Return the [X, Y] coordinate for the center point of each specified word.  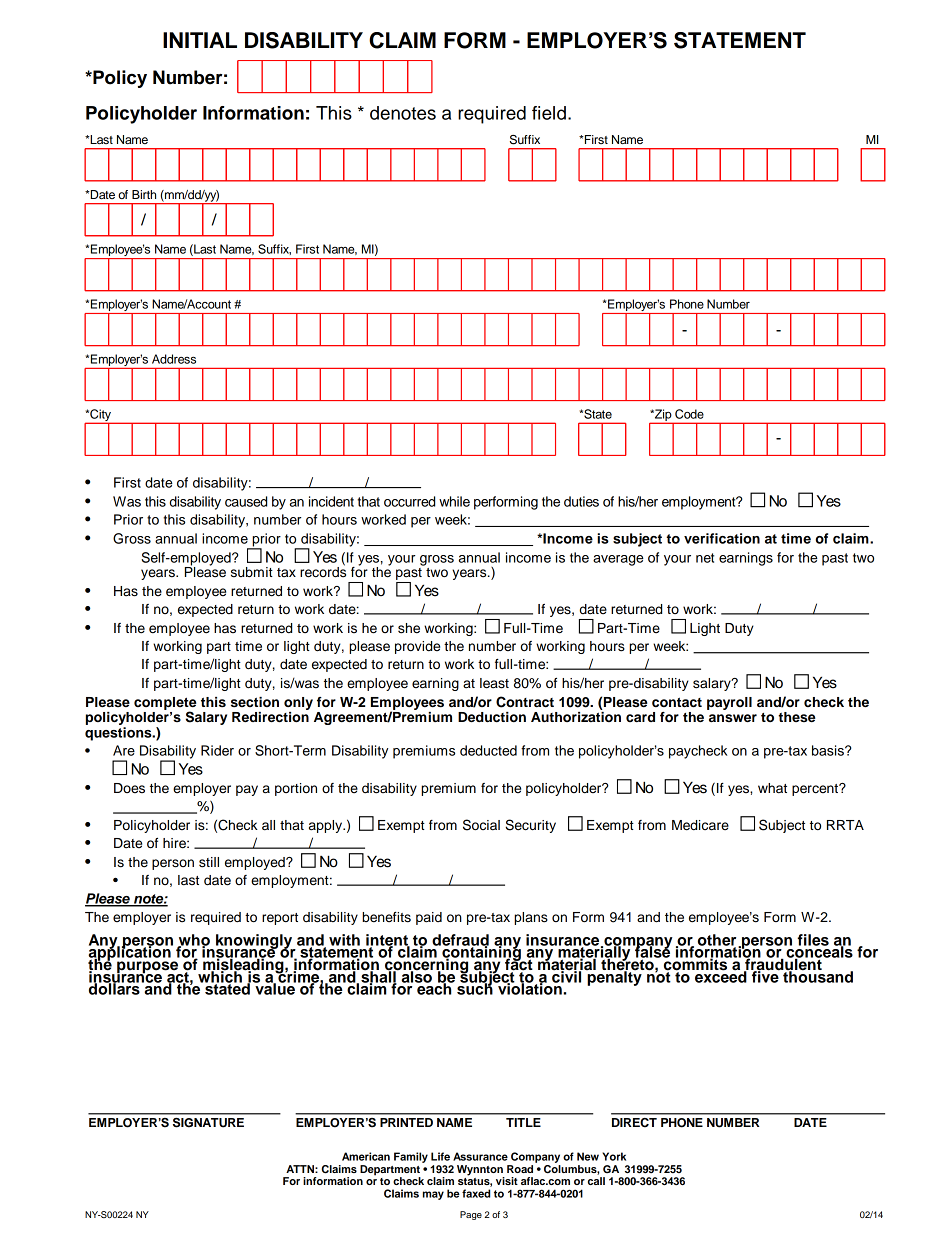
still [209, 862]
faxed [476, 1193]
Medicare [700, 825]
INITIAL [200, 40]
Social [481, 825]
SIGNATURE [208, 1122]
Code [689, 414]
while [454, 501]
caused [246, 501]
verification [722, 538]
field [549, 113]
